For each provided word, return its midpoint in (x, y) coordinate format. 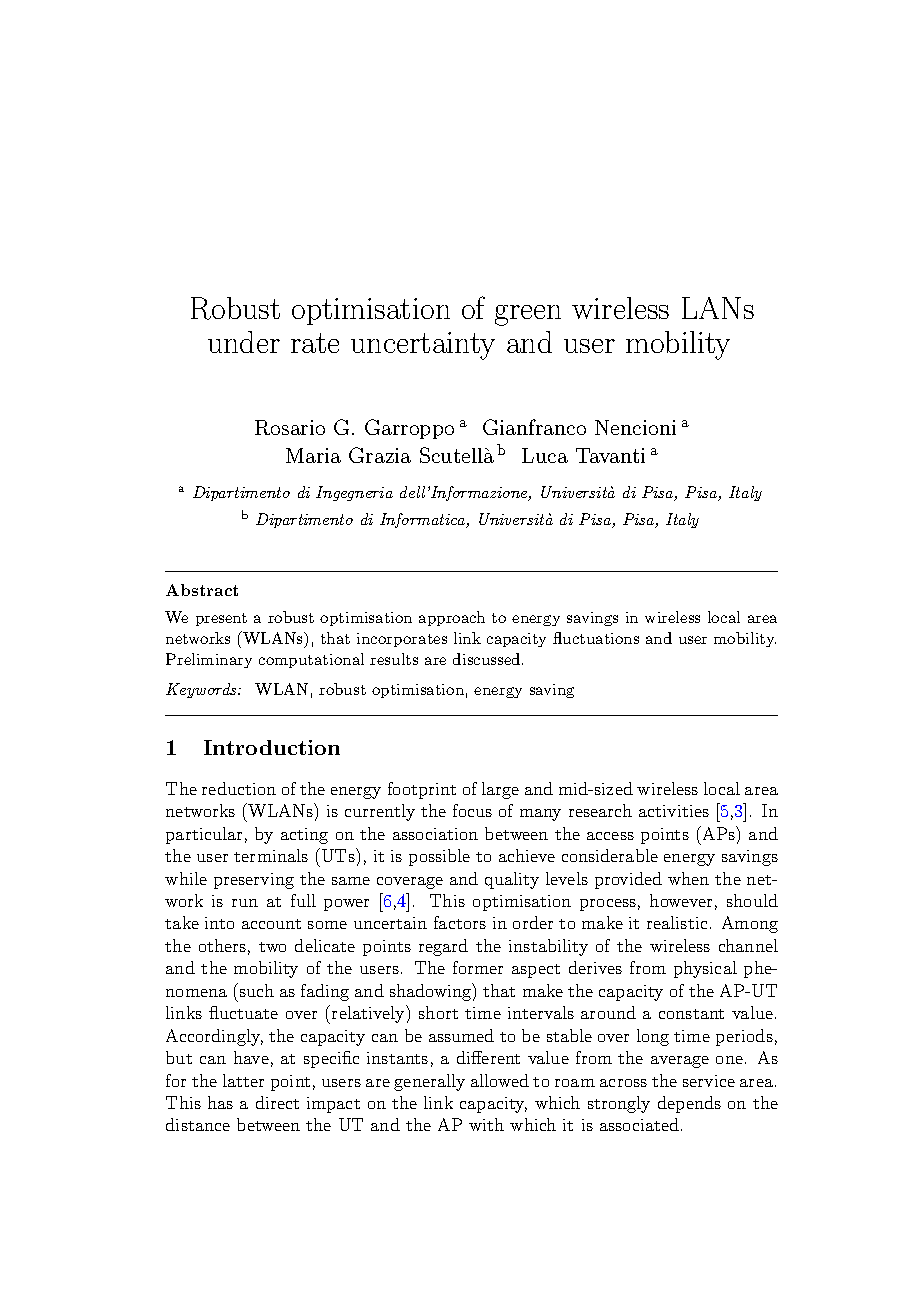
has (220, 1102)
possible (439, 857)
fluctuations (596, 638)
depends (689, 1104)
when (688, 878)
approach (452, 618)
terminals (271, 855)
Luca (545, 455)
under (244, 342)
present (221, 619)
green (528, 315)
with (486, 1124)
